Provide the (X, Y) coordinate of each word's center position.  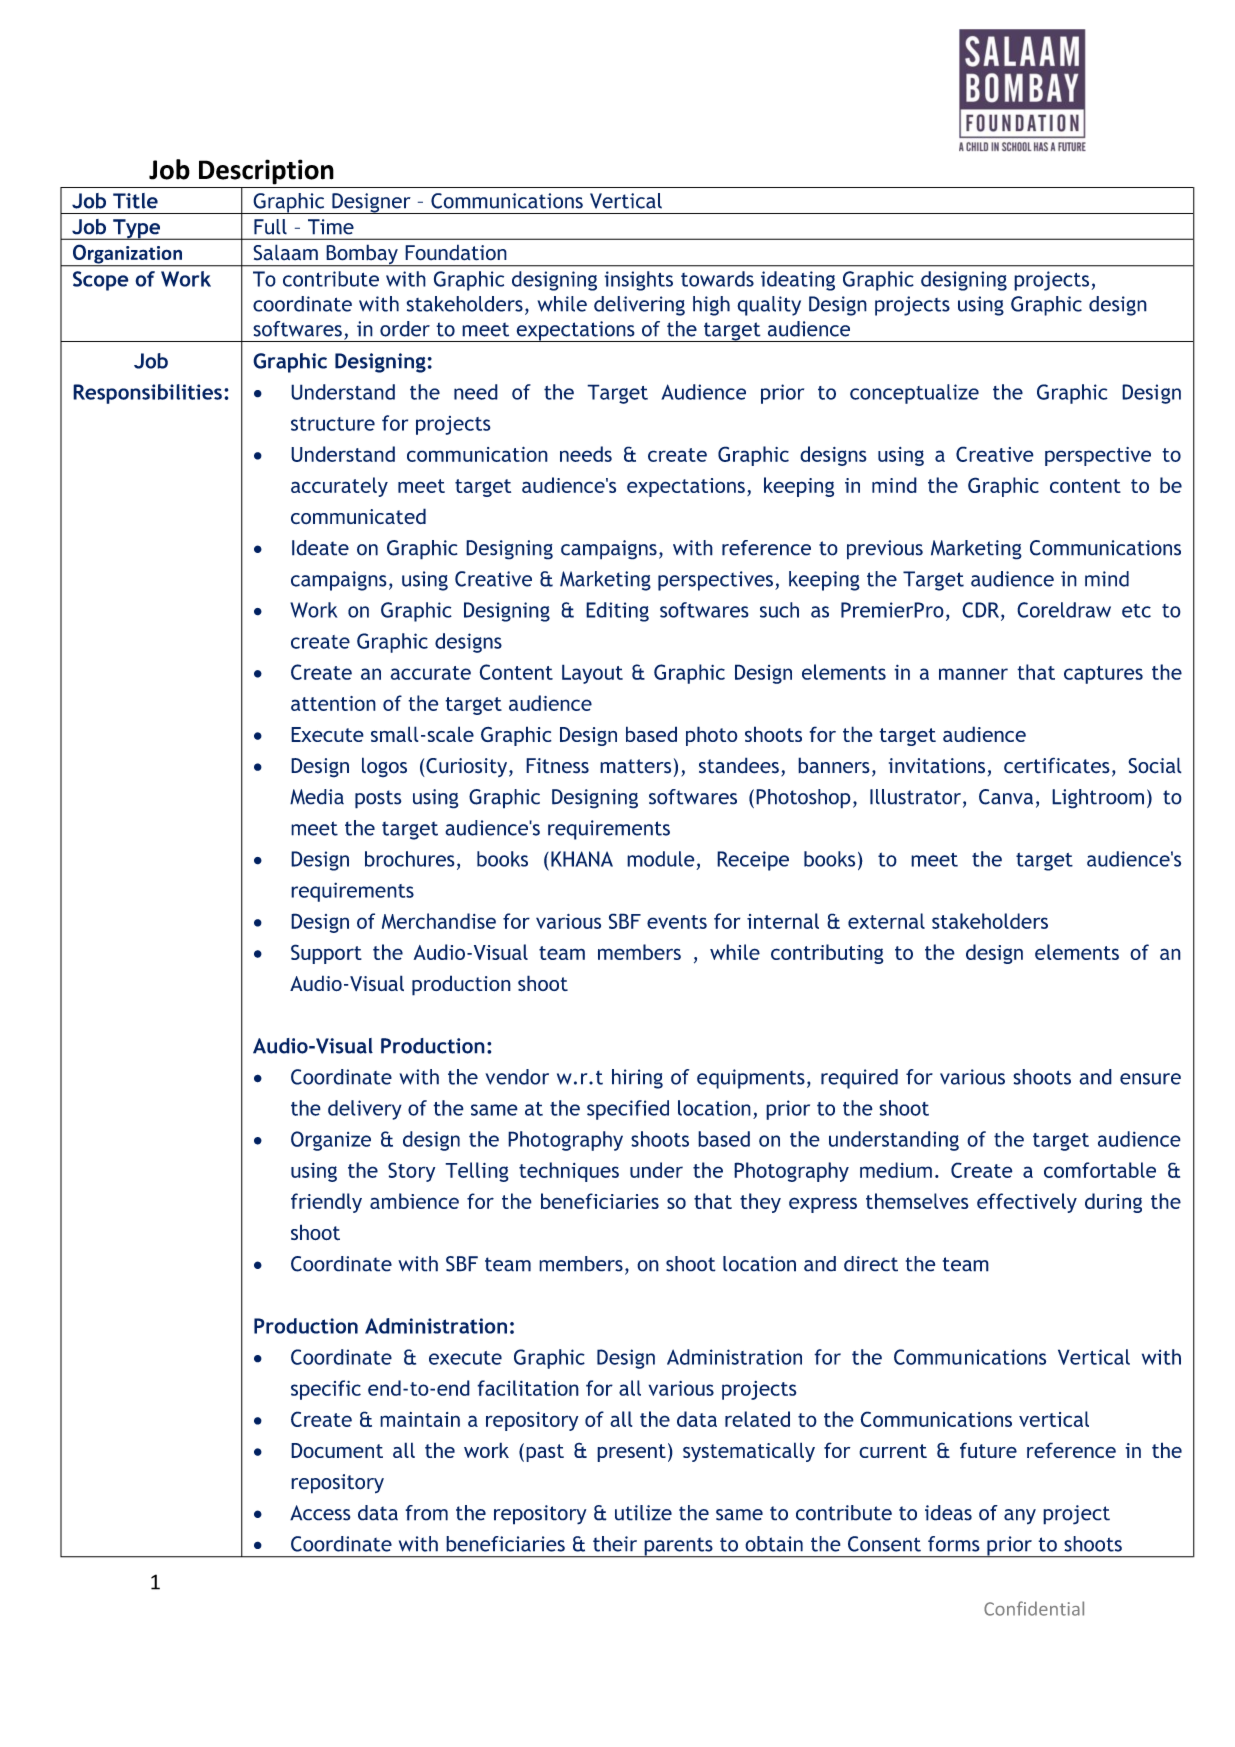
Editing (617, 612)
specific (326, 1390)
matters (635, 766)
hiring (637, 1079)
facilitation (528, 1388)
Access (320, 1513)
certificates (1057, 765)
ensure (1150, 1079)
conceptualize (914, 394)
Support (326, 954)
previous (885, 550)
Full (270, 227)
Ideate (320, 548)
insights (638, 281)
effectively (1027, 1203)
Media (317, 797)
